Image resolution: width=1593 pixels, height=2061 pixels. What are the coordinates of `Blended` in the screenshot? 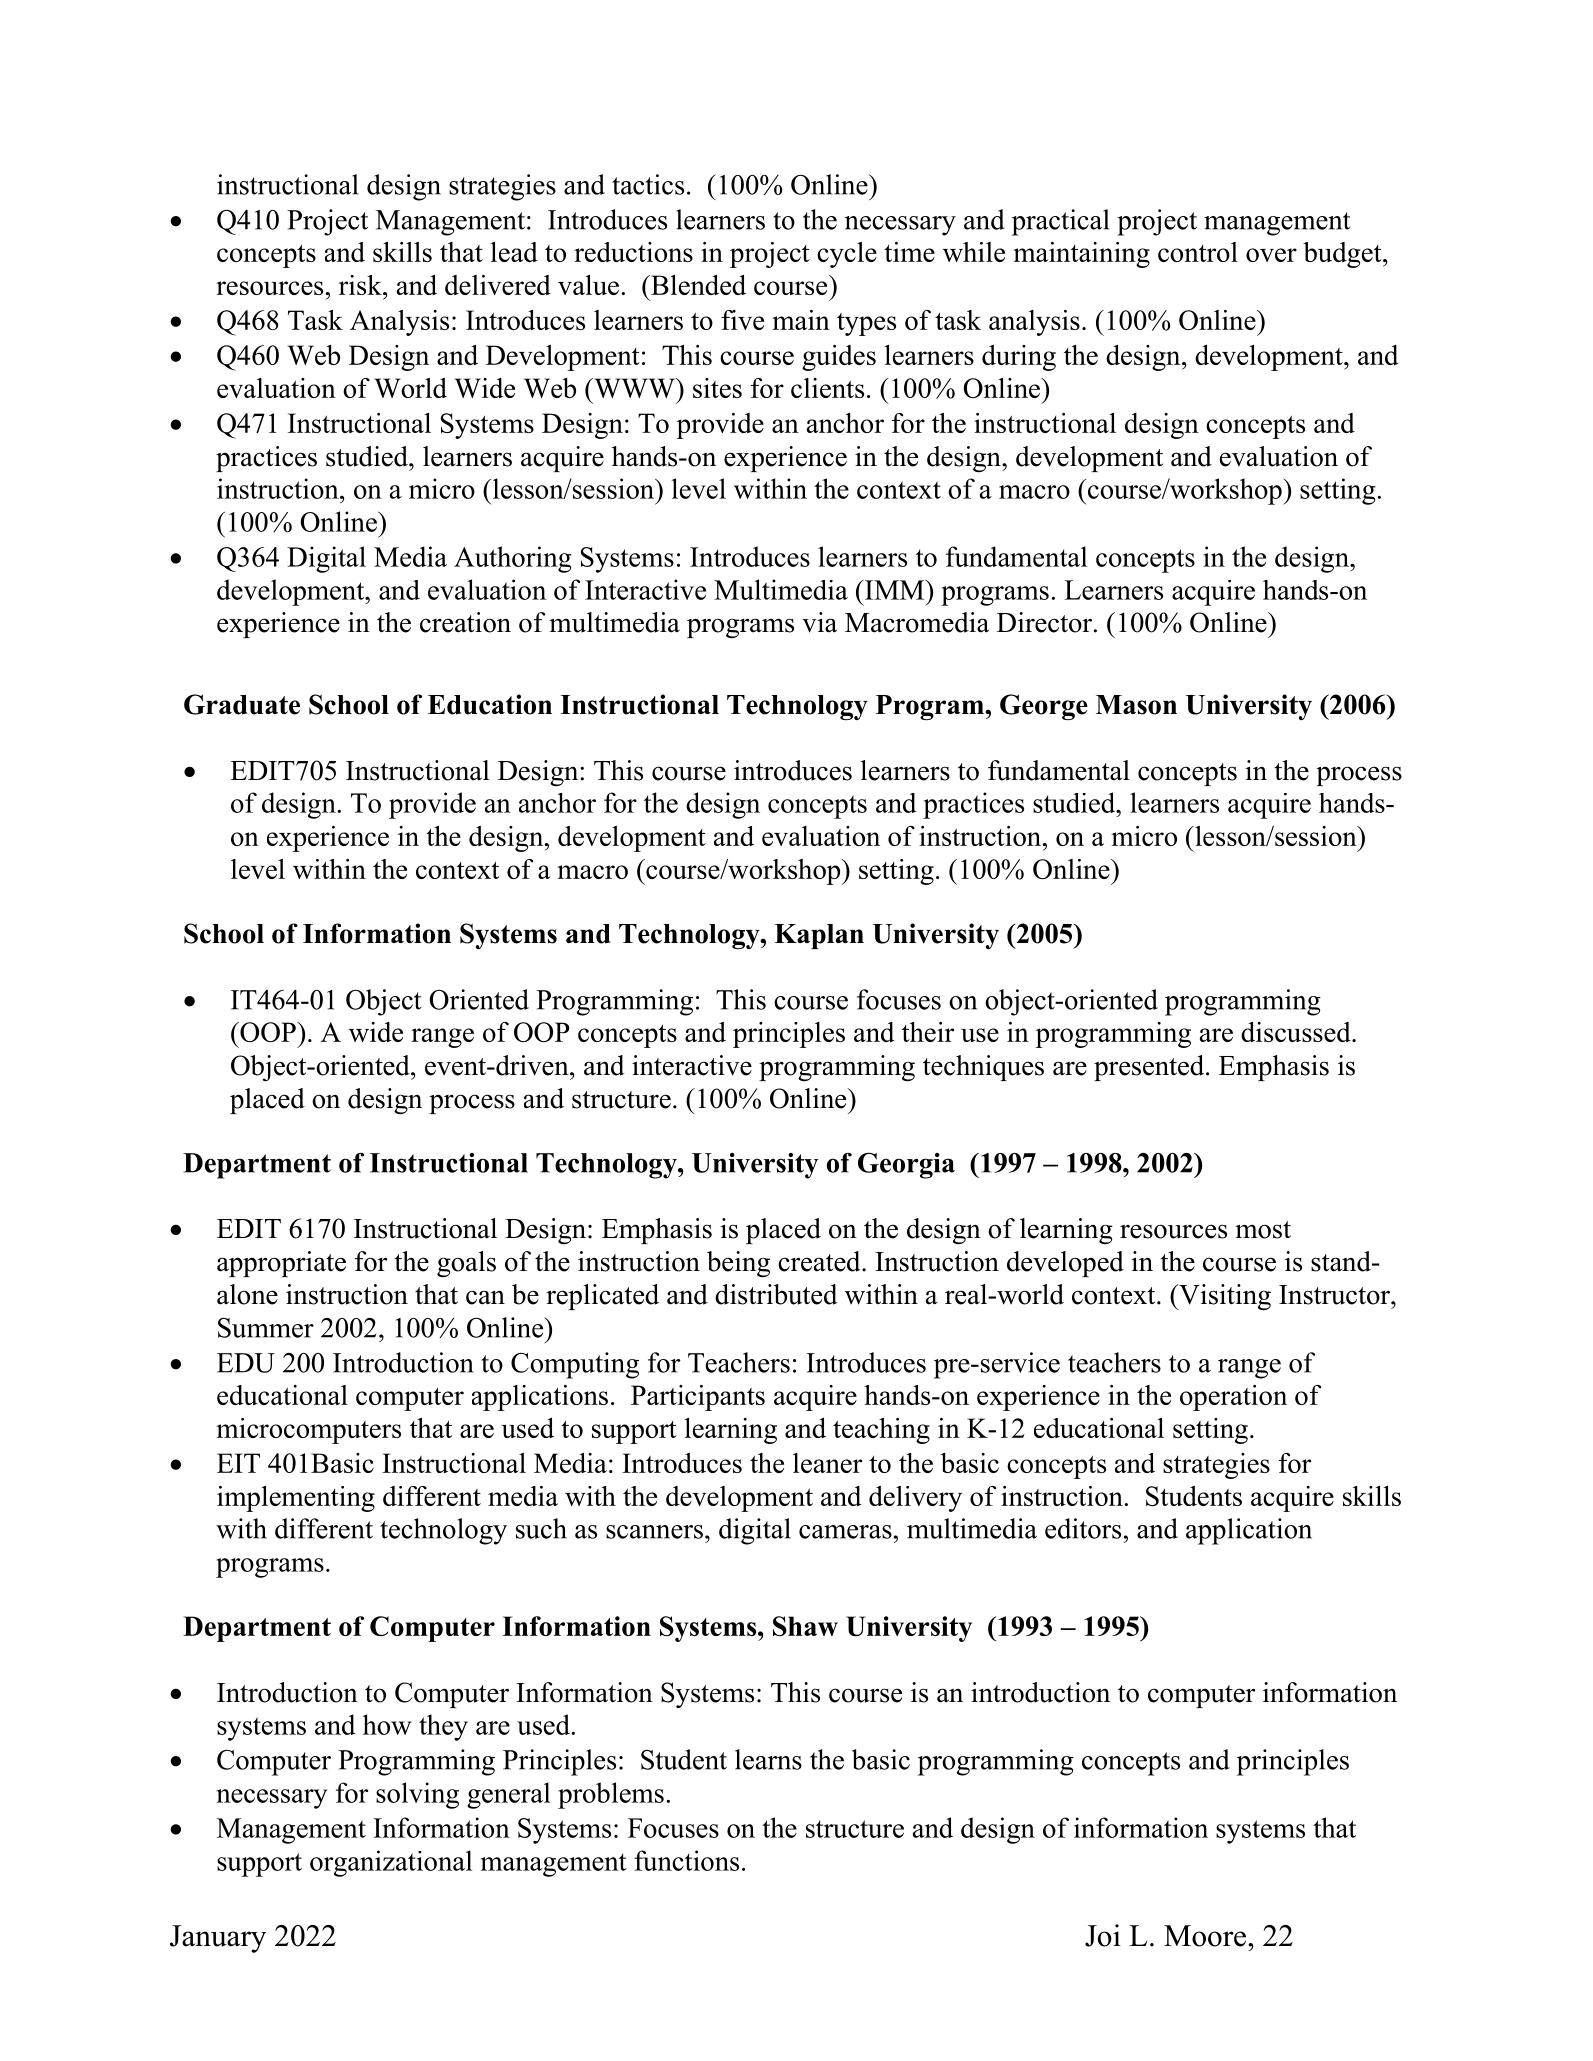 It's located at (697, 285).
